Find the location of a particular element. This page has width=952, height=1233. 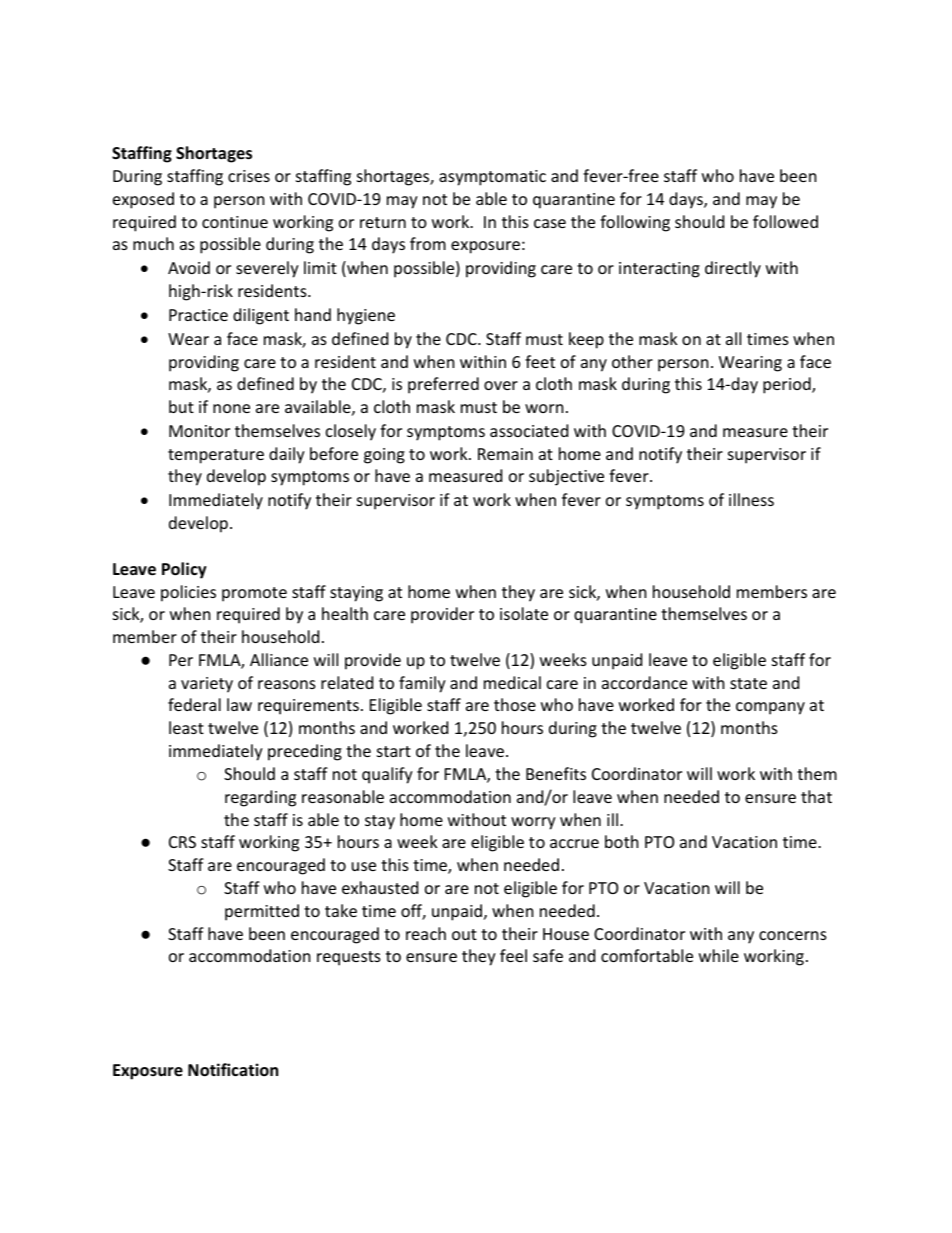

while is located at coordinates (719, 955).
